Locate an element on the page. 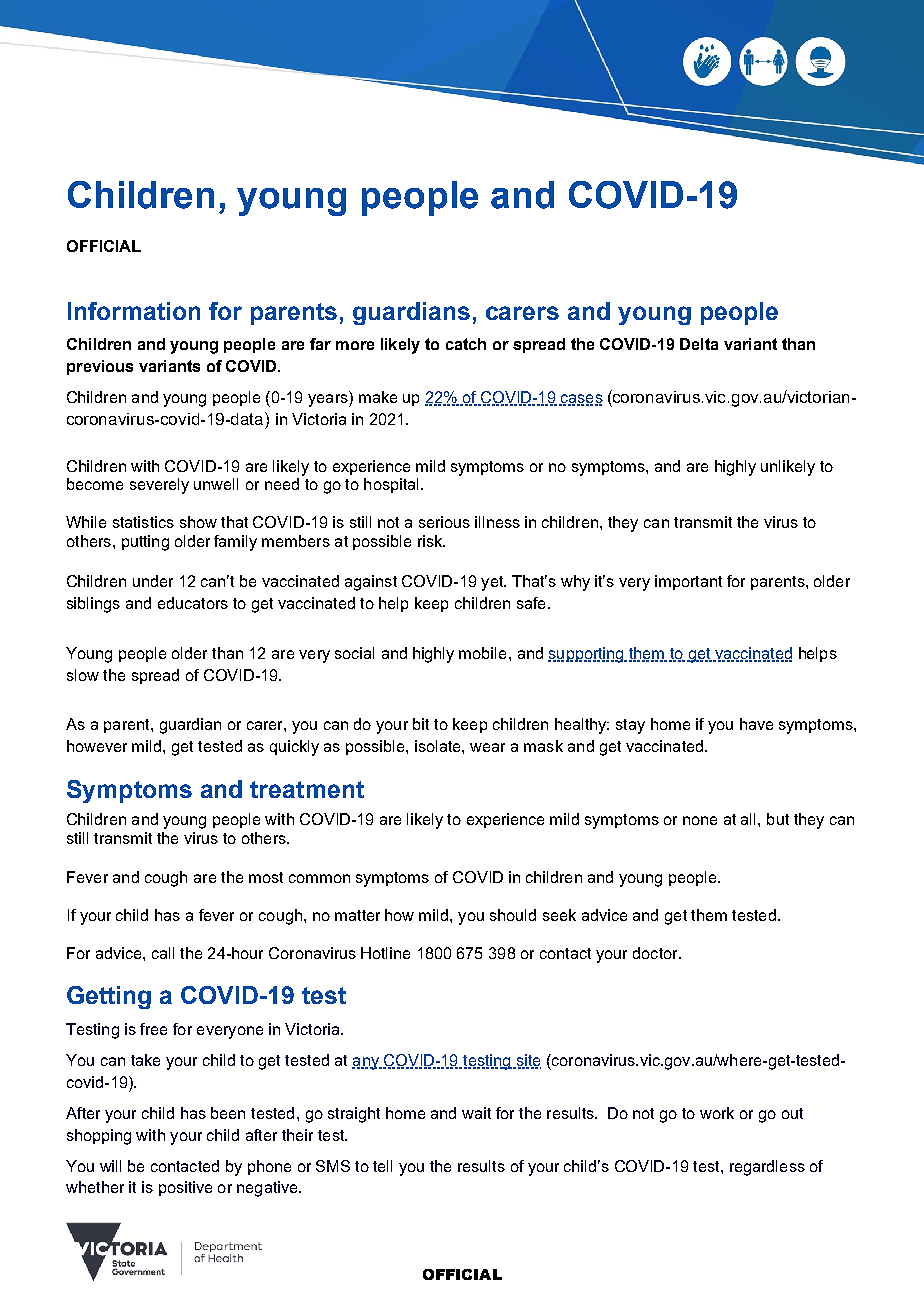 The width and height of the image is (924, 1308). have is located at coordinates (756, 724).
